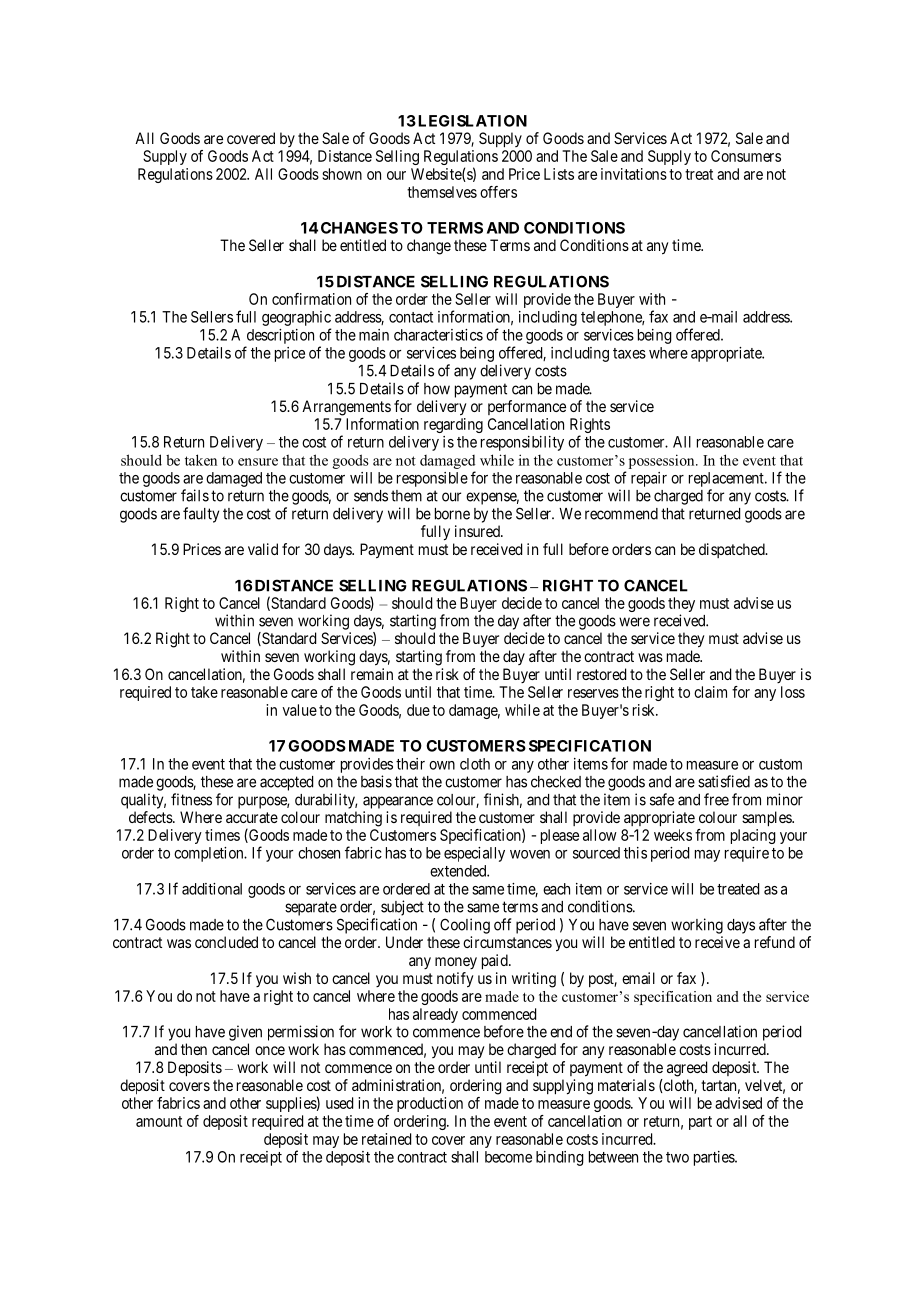 This screenshot has height=1308, width=924. Describe the element at coordinates (342, 174) in the screenshot. I see `shown` at that location.
